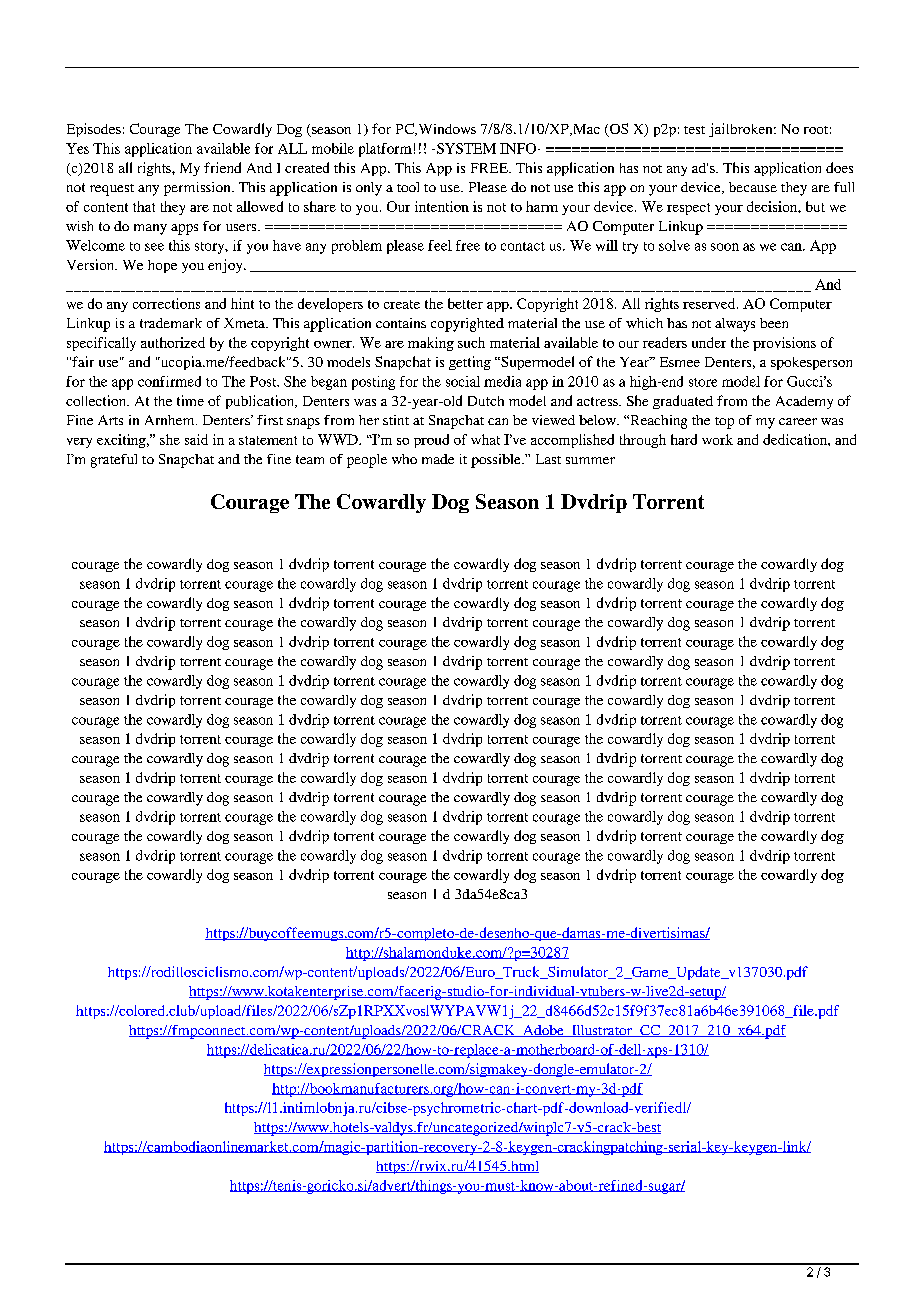  Describe the element at coordinates (196, 439) in the document. I see `said` at that location.
